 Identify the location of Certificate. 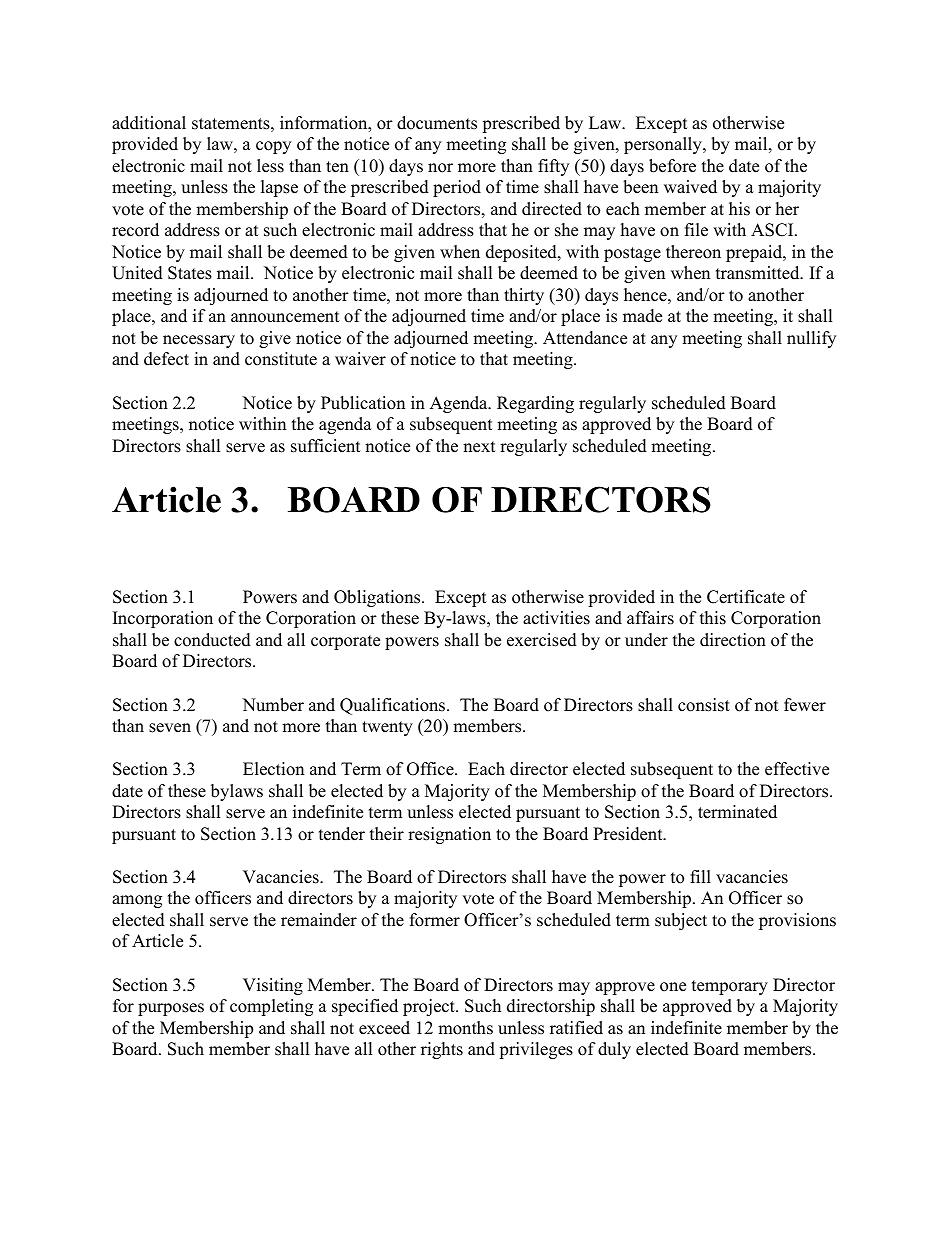
(746, 597).
